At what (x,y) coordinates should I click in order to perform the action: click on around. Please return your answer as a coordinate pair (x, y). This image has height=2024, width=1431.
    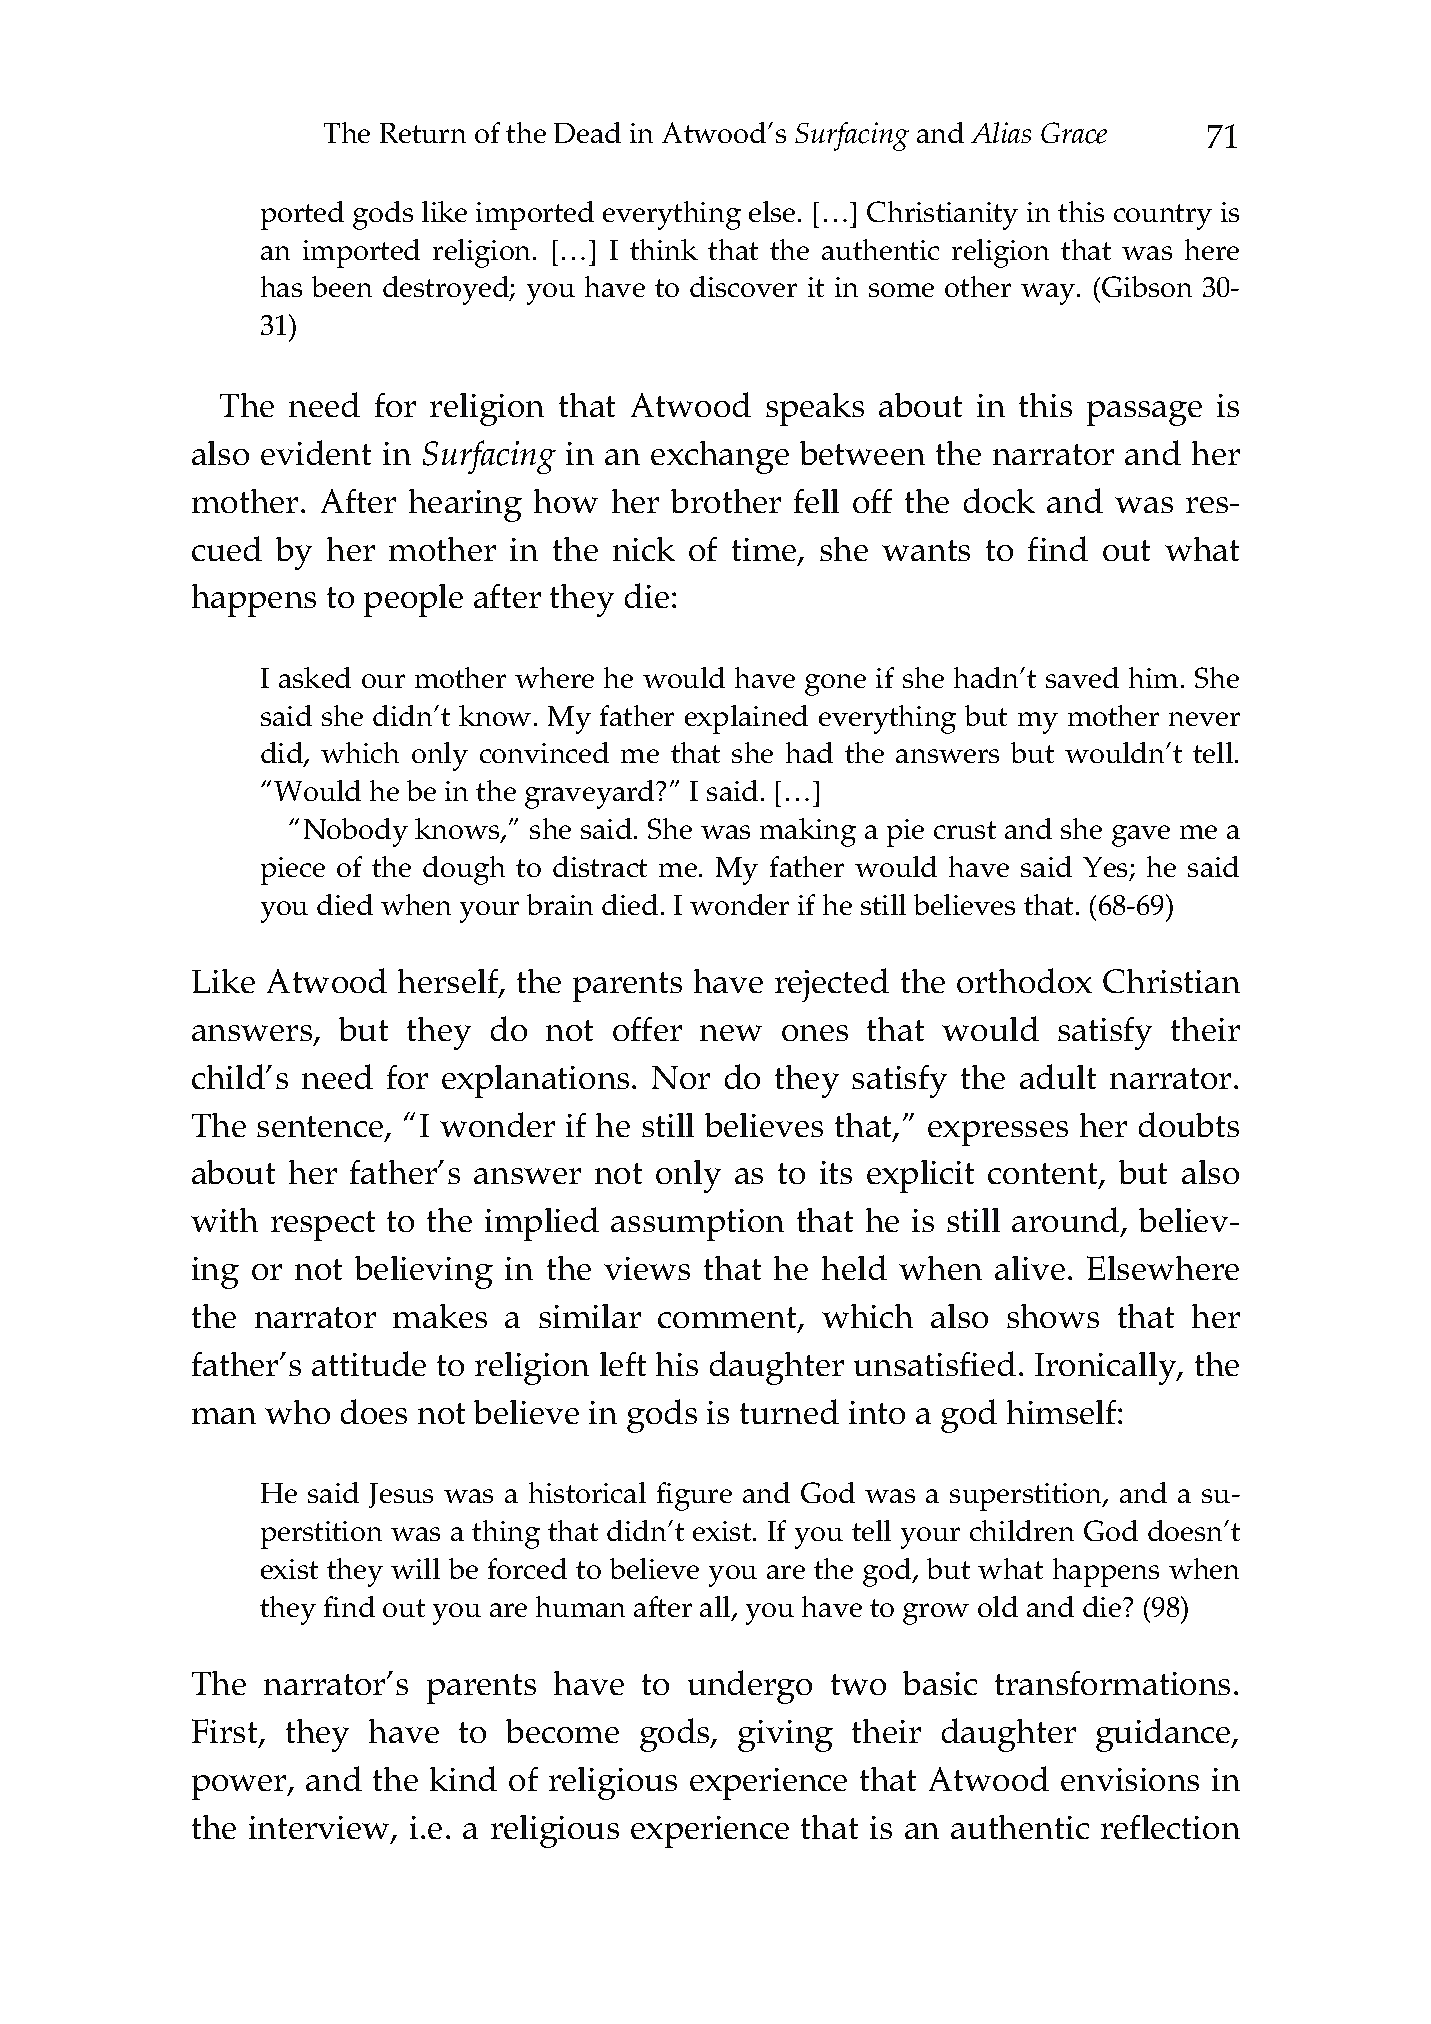
    Looking at the image, I should click on (1067, 1221).
